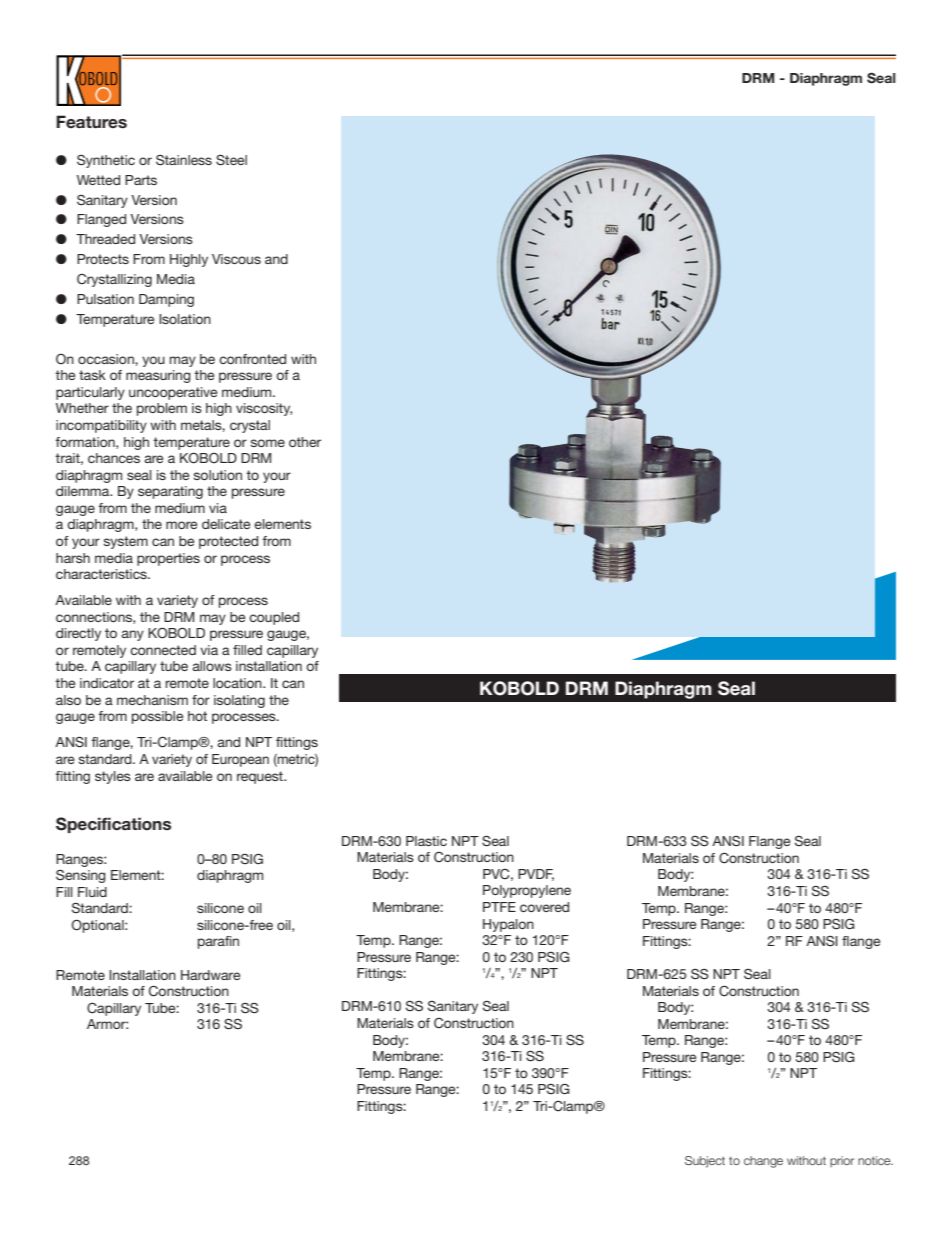 The height and width of the document is (1233, 952). I want to click on Fluid, so click(92, 892).
